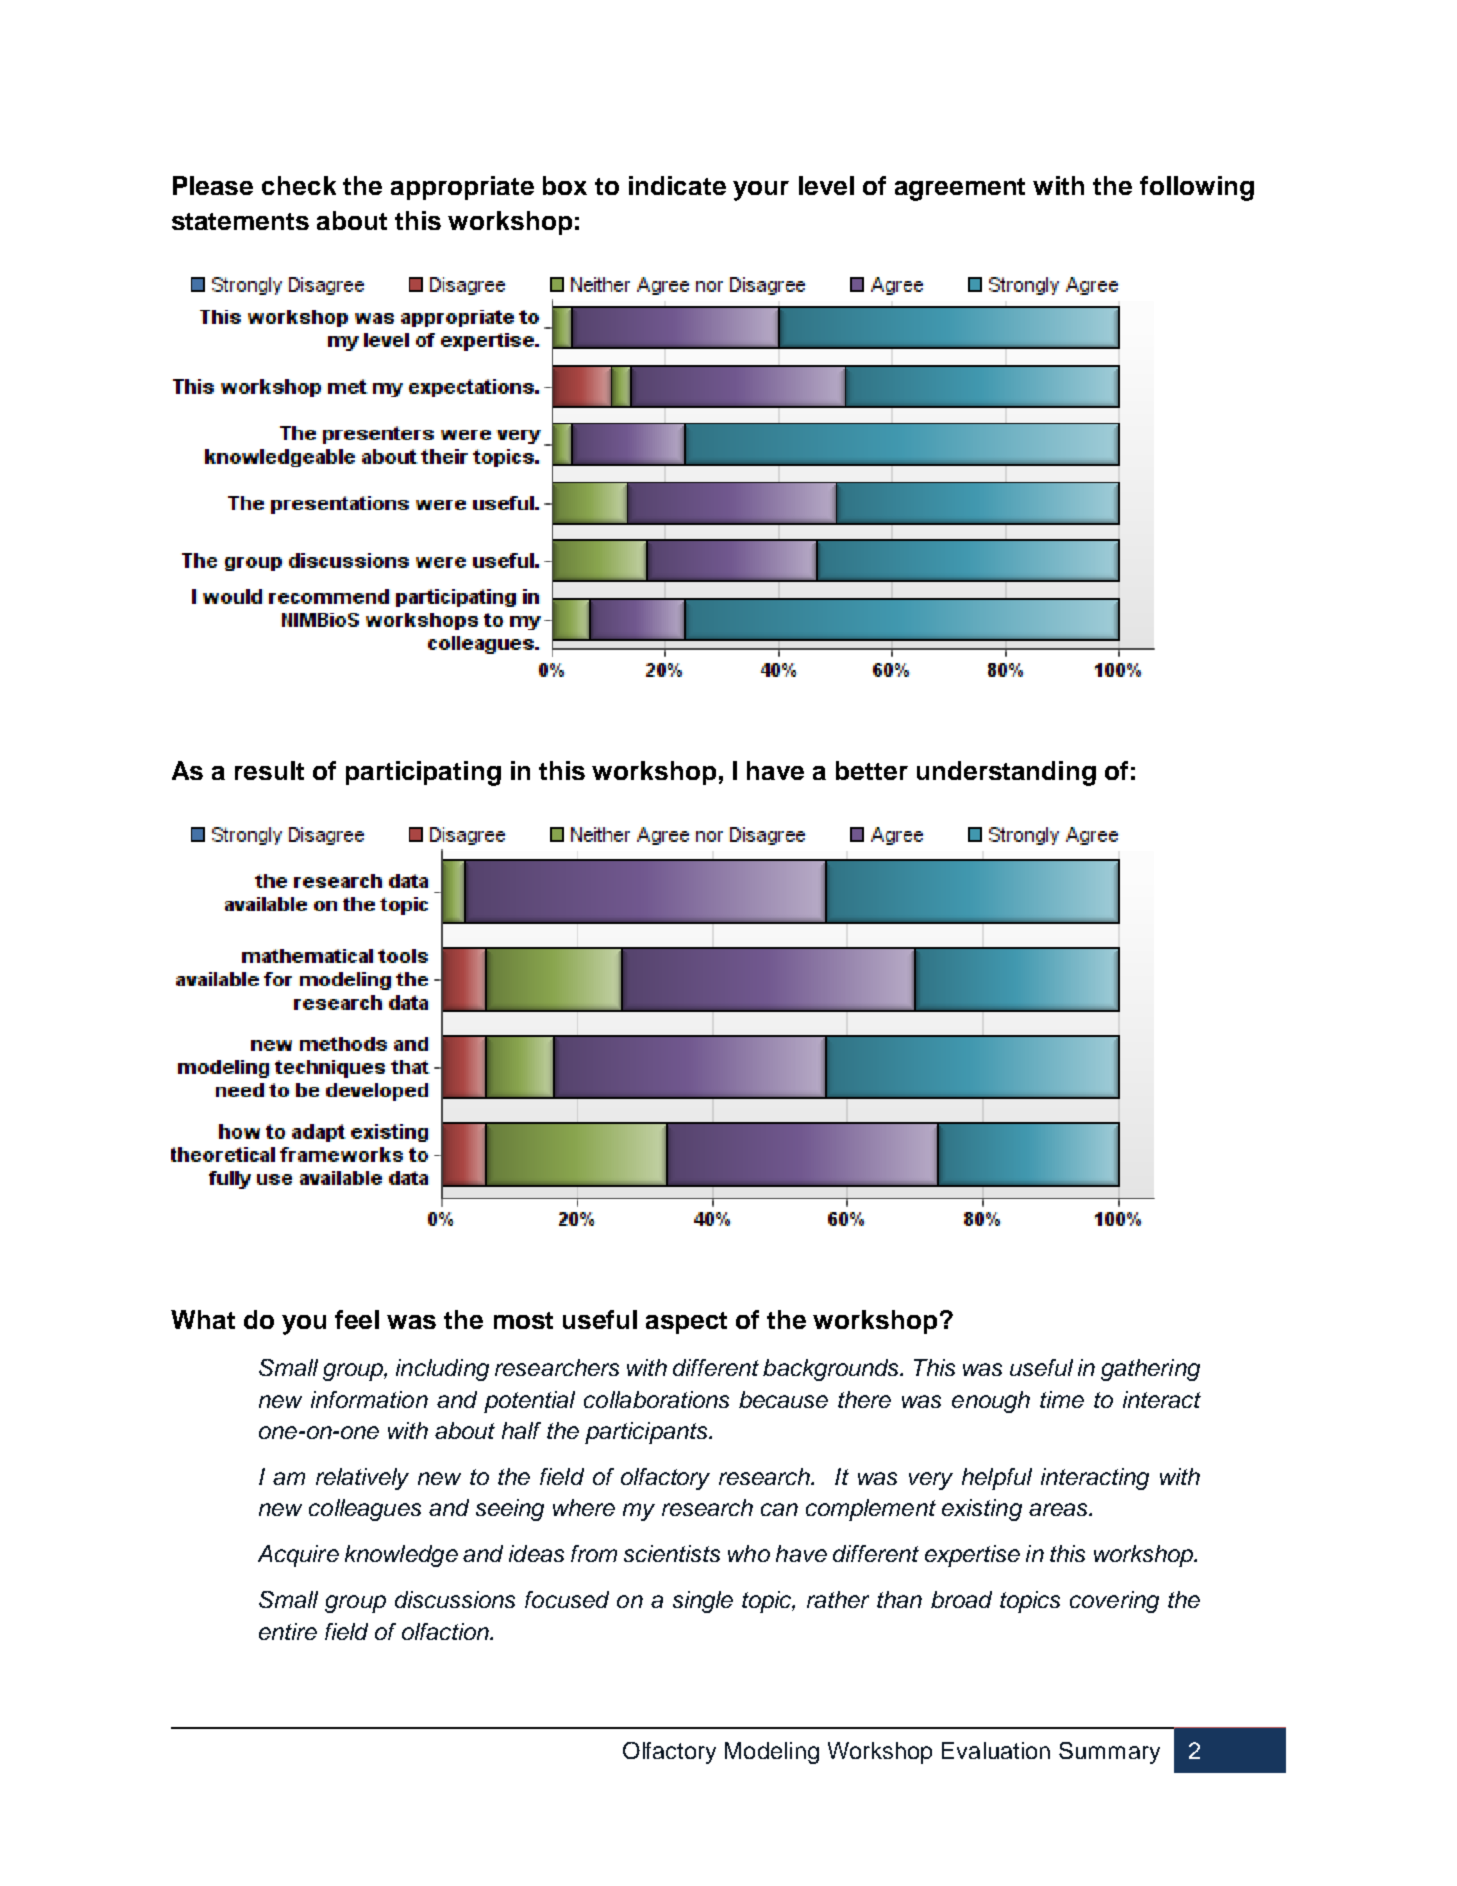 This screenshot has height=1886, width=1457. Describe the element at coordinates (677, 185) in the screenshot. I see `indicate` at that location.
